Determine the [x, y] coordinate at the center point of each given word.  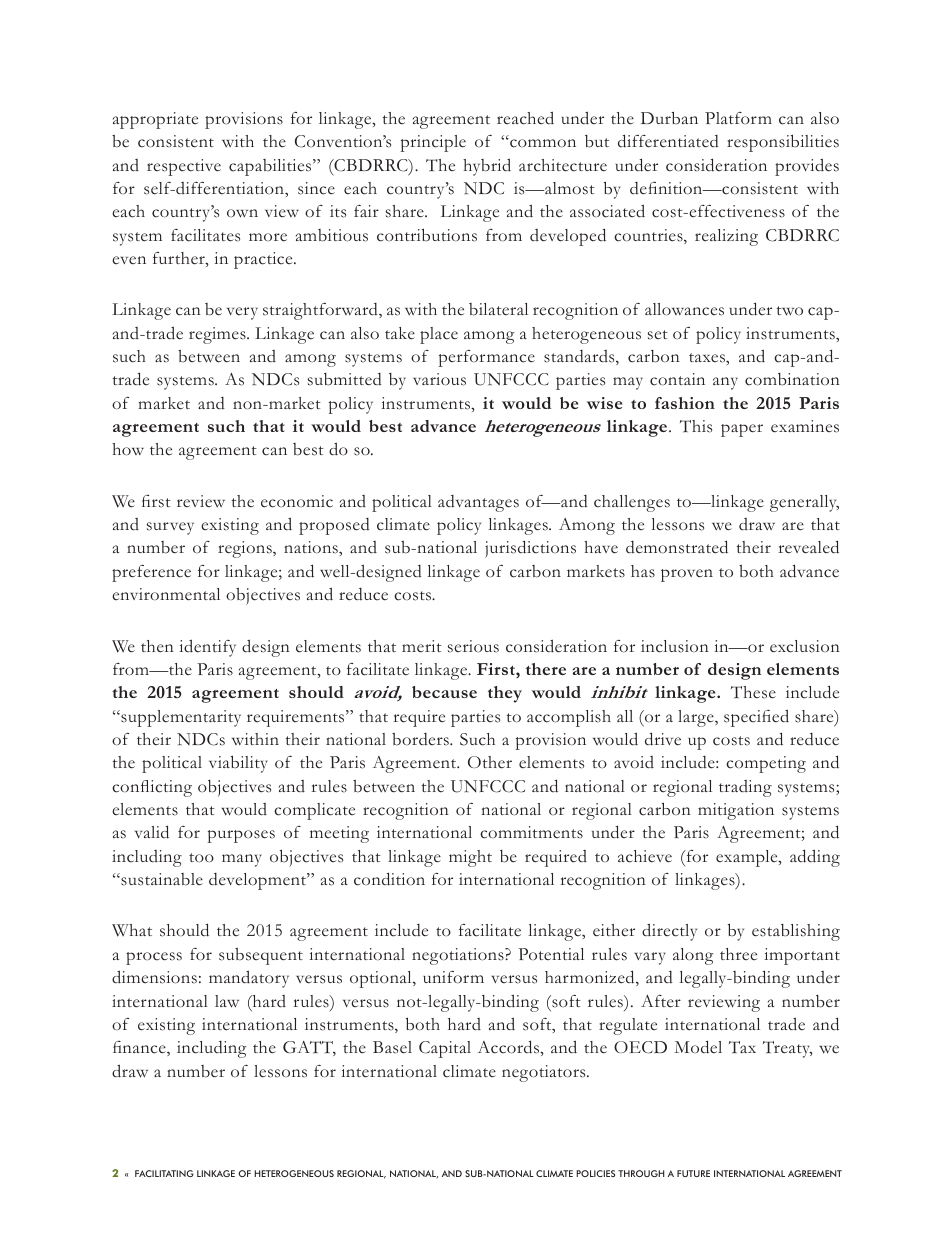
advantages [478, 503]
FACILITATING [164, 1173]
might [470, 858]
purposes [241, 836]
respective [184, 167]
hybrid [487, 167]
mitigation [736, 811]
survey [170, 528]
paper [742, 430]
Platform [738, 118]
